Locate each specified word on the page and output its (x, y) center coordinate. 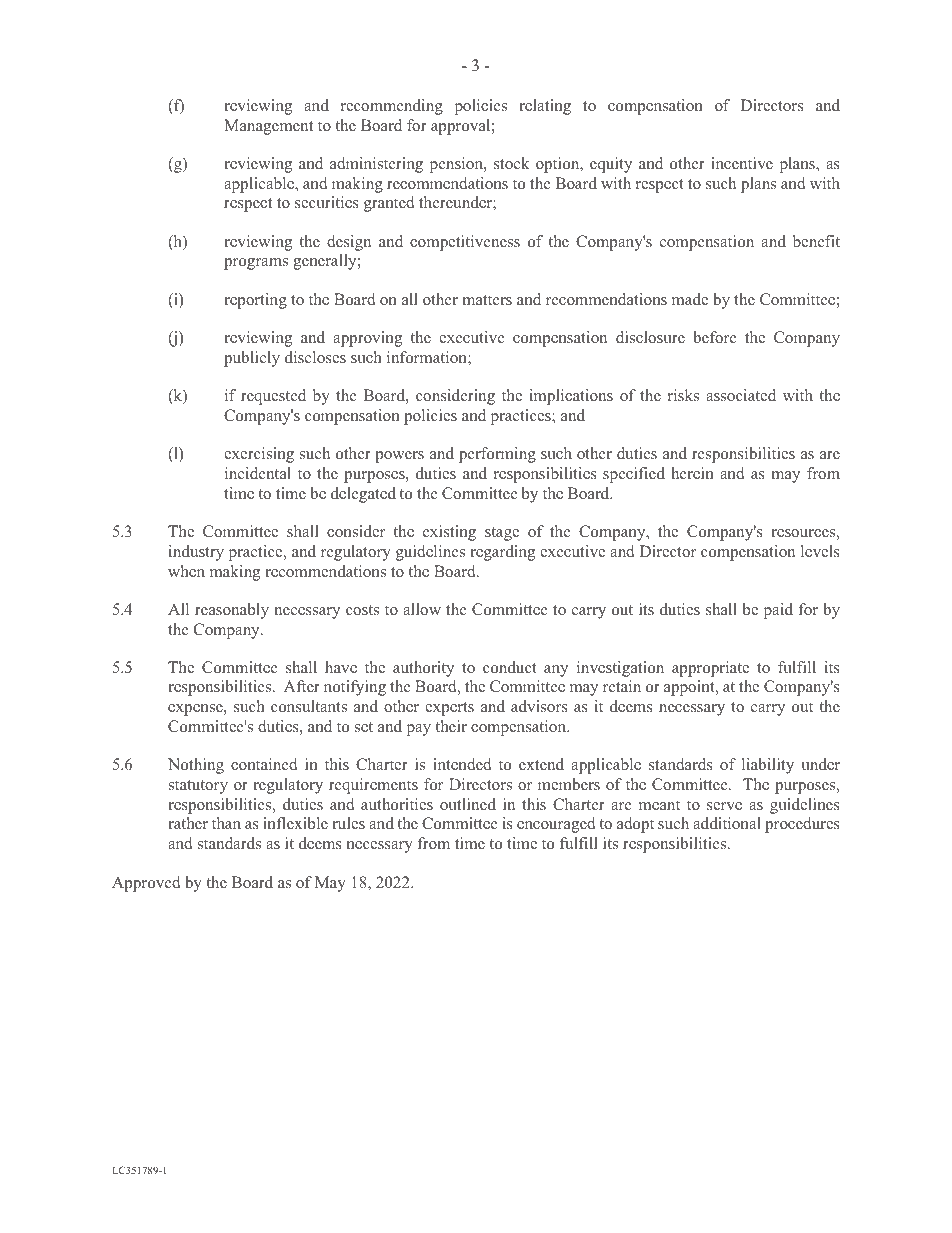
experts (449, 709)
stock (511, 163)
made (690, 299)
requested (273, 397)
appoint (690, 688)
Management (268, 127)
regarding (502, 553)
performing (497, 455)
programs (256, 264)
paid (778, 611)
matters (487, 300)
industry (196, 553)
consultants (309, 706)
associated (741, 395)
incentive (742, 163)
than (226, 823)
